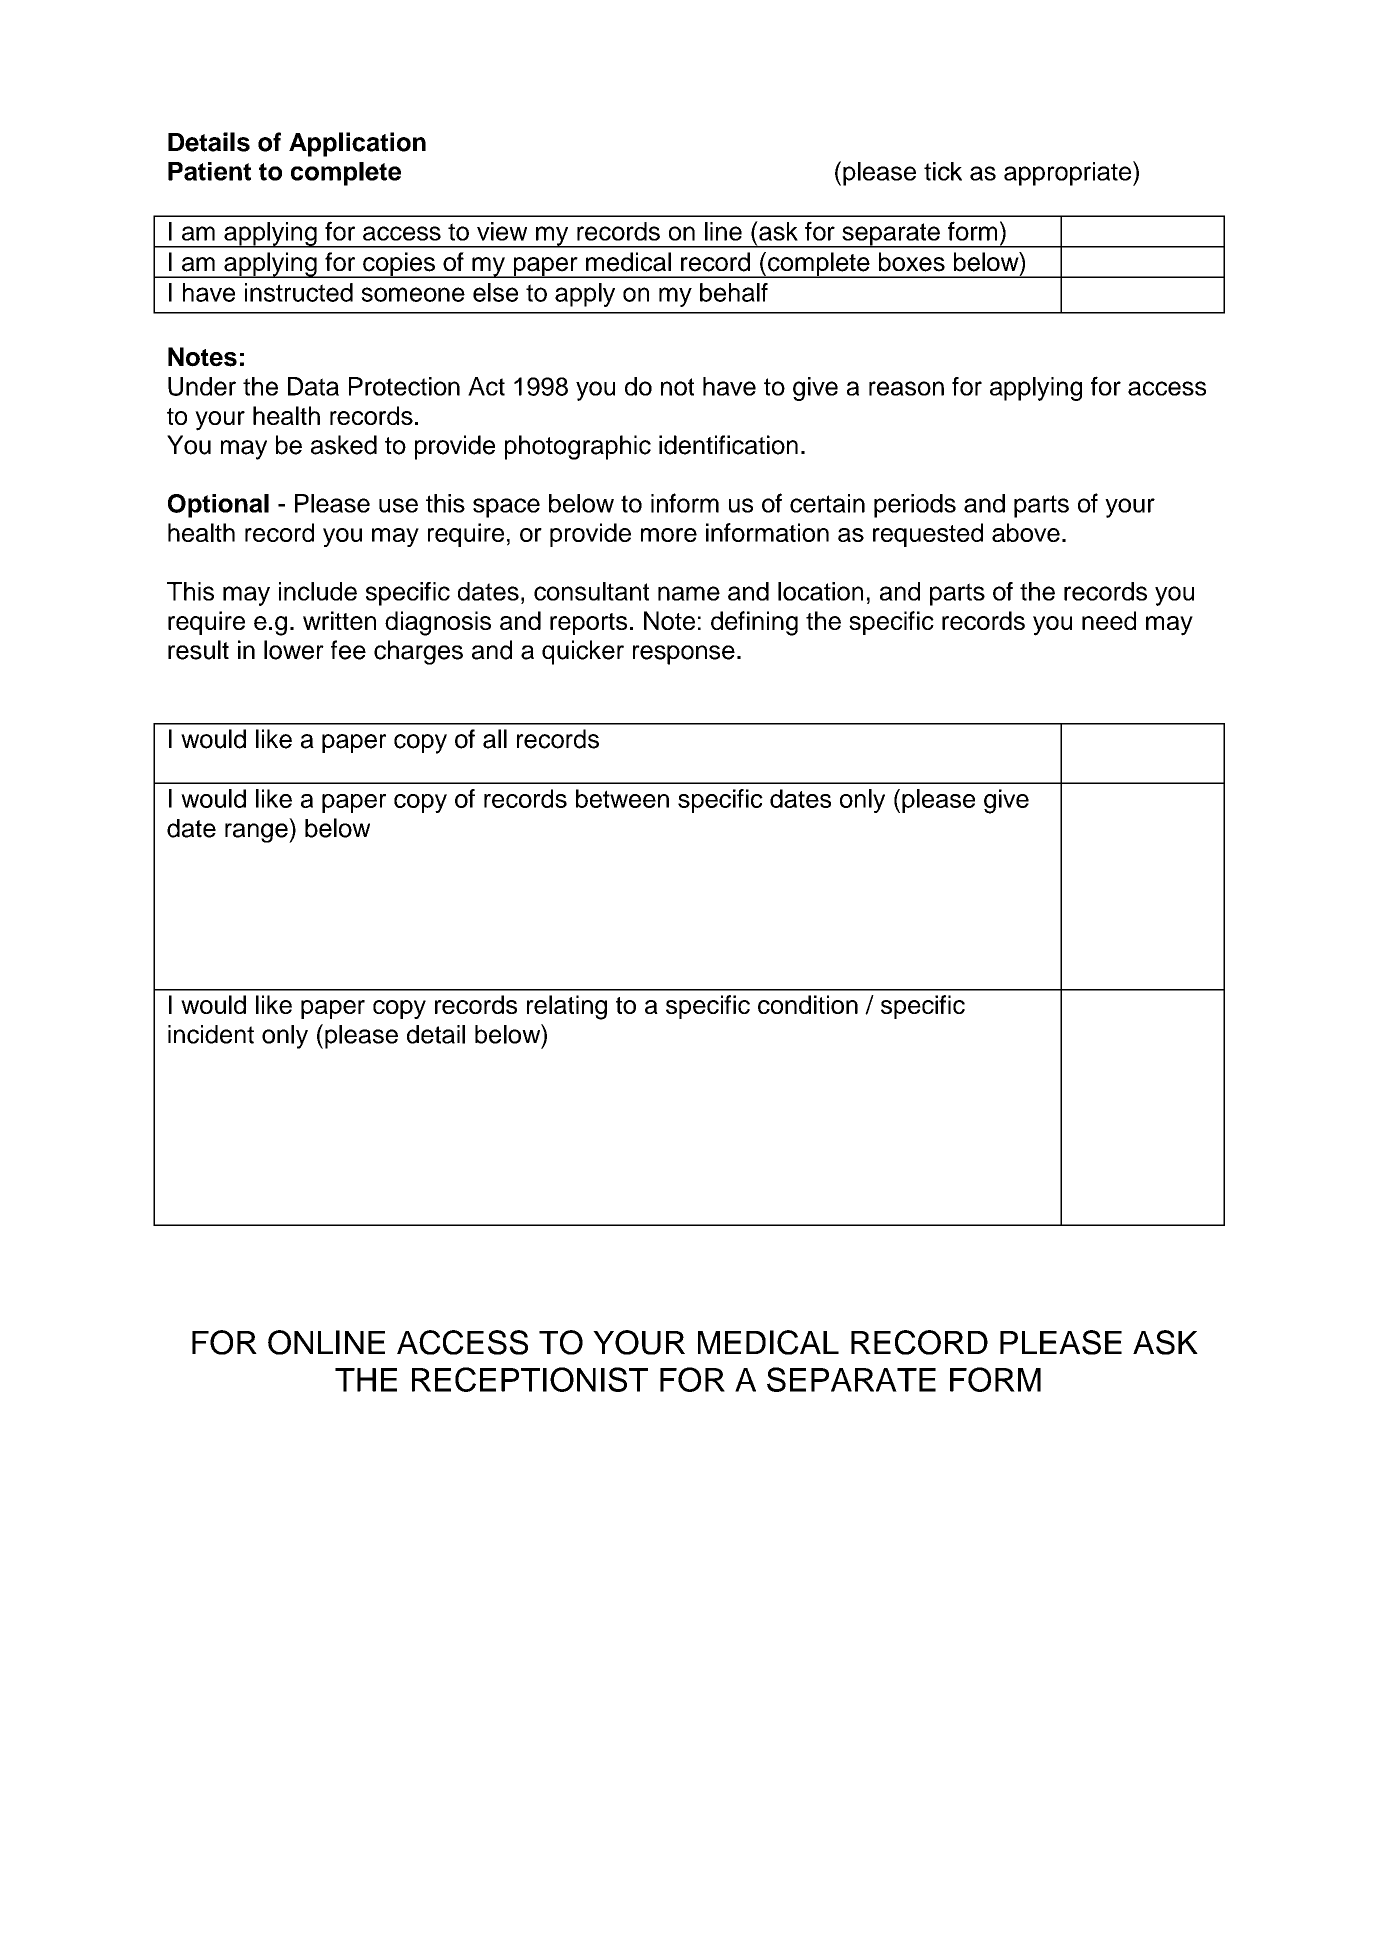 This document has width=1378, height=1949. What do you see at coordinates (344, 445) in the document?
I see `asked` at bounding box center [344, 445].
